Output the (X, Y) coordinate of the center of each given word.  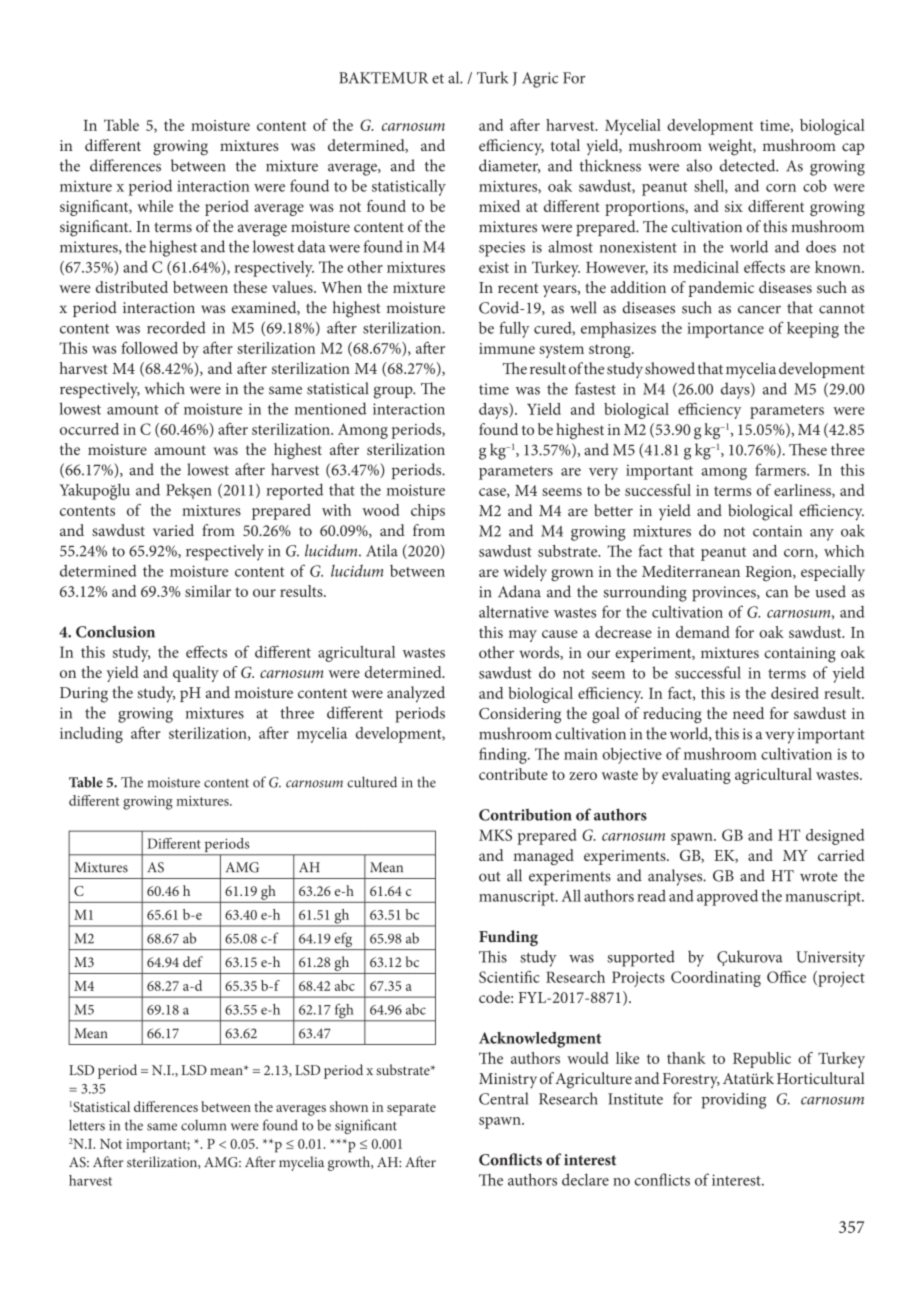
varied (173, 530)
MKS (495, 835)
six (734, 206)
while (155, 206)
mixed (499, 206)
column (203, 1125)
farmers (781, 469)
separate (411, 1109)
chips (428, 512)
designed (835, 837)
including (91, 735)
